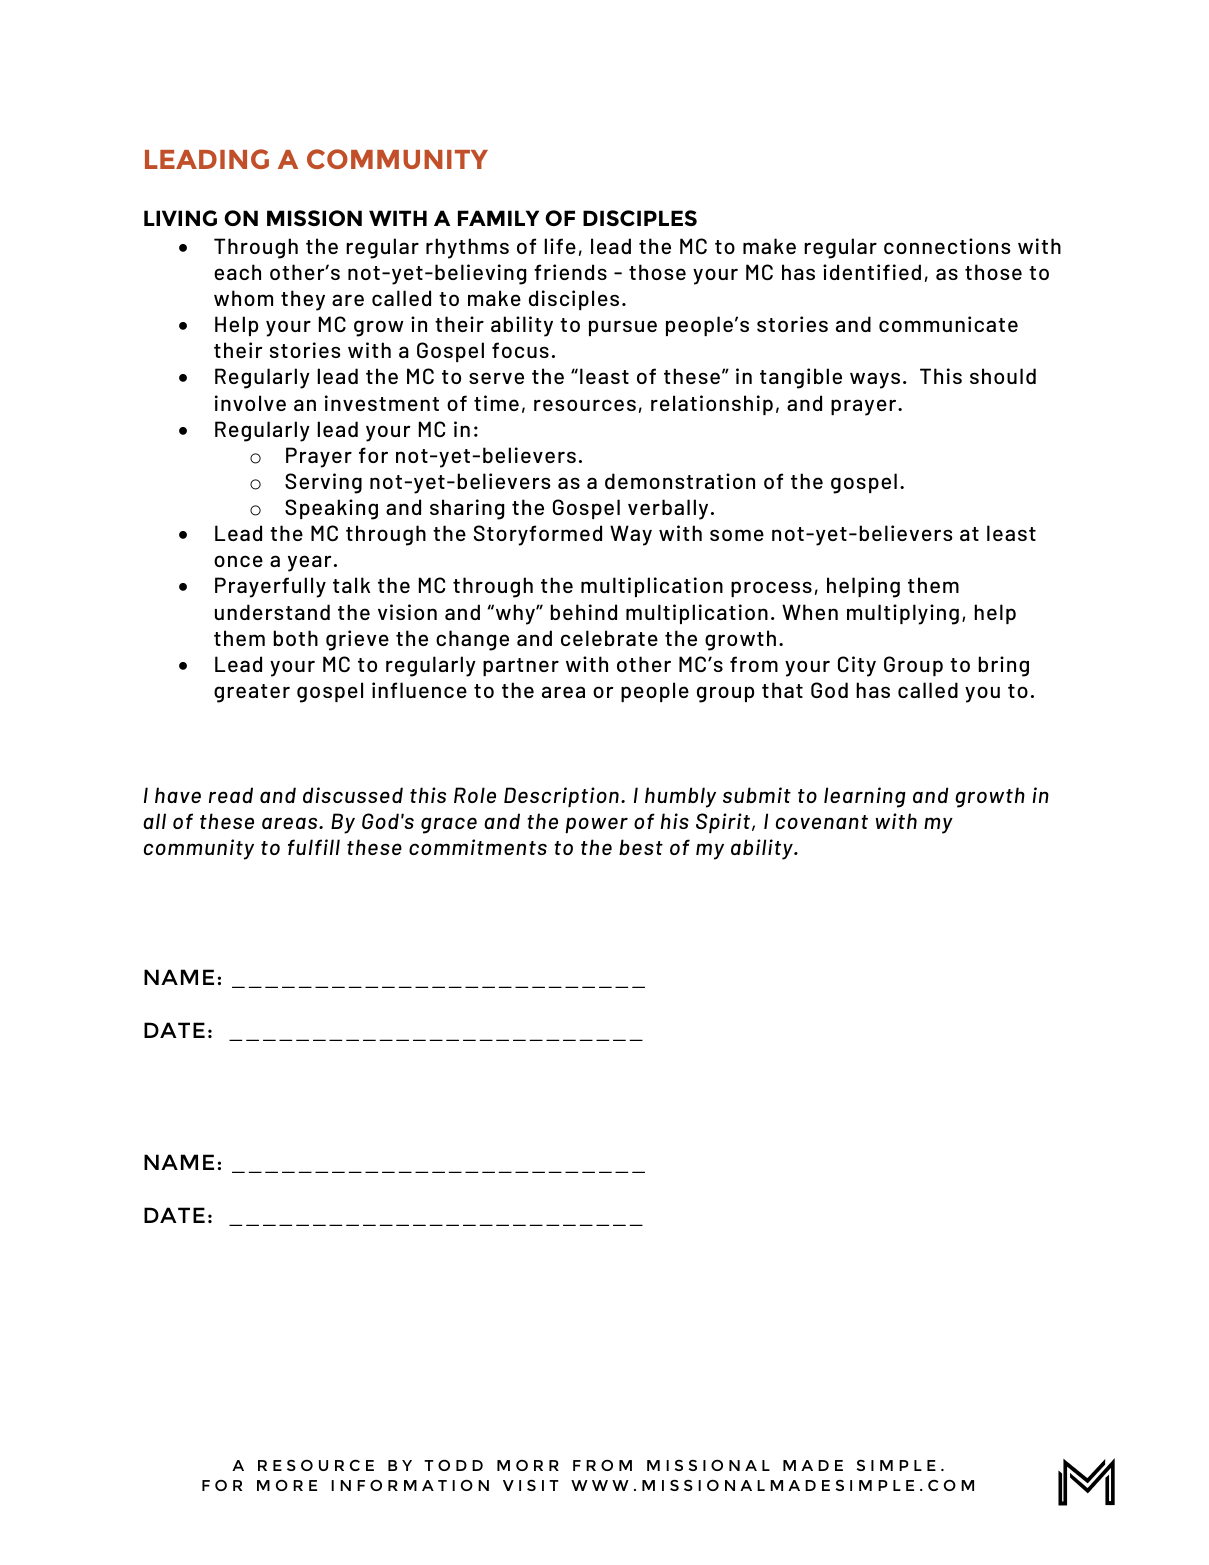  I want to click on VISIT, so click(531, 1485).
